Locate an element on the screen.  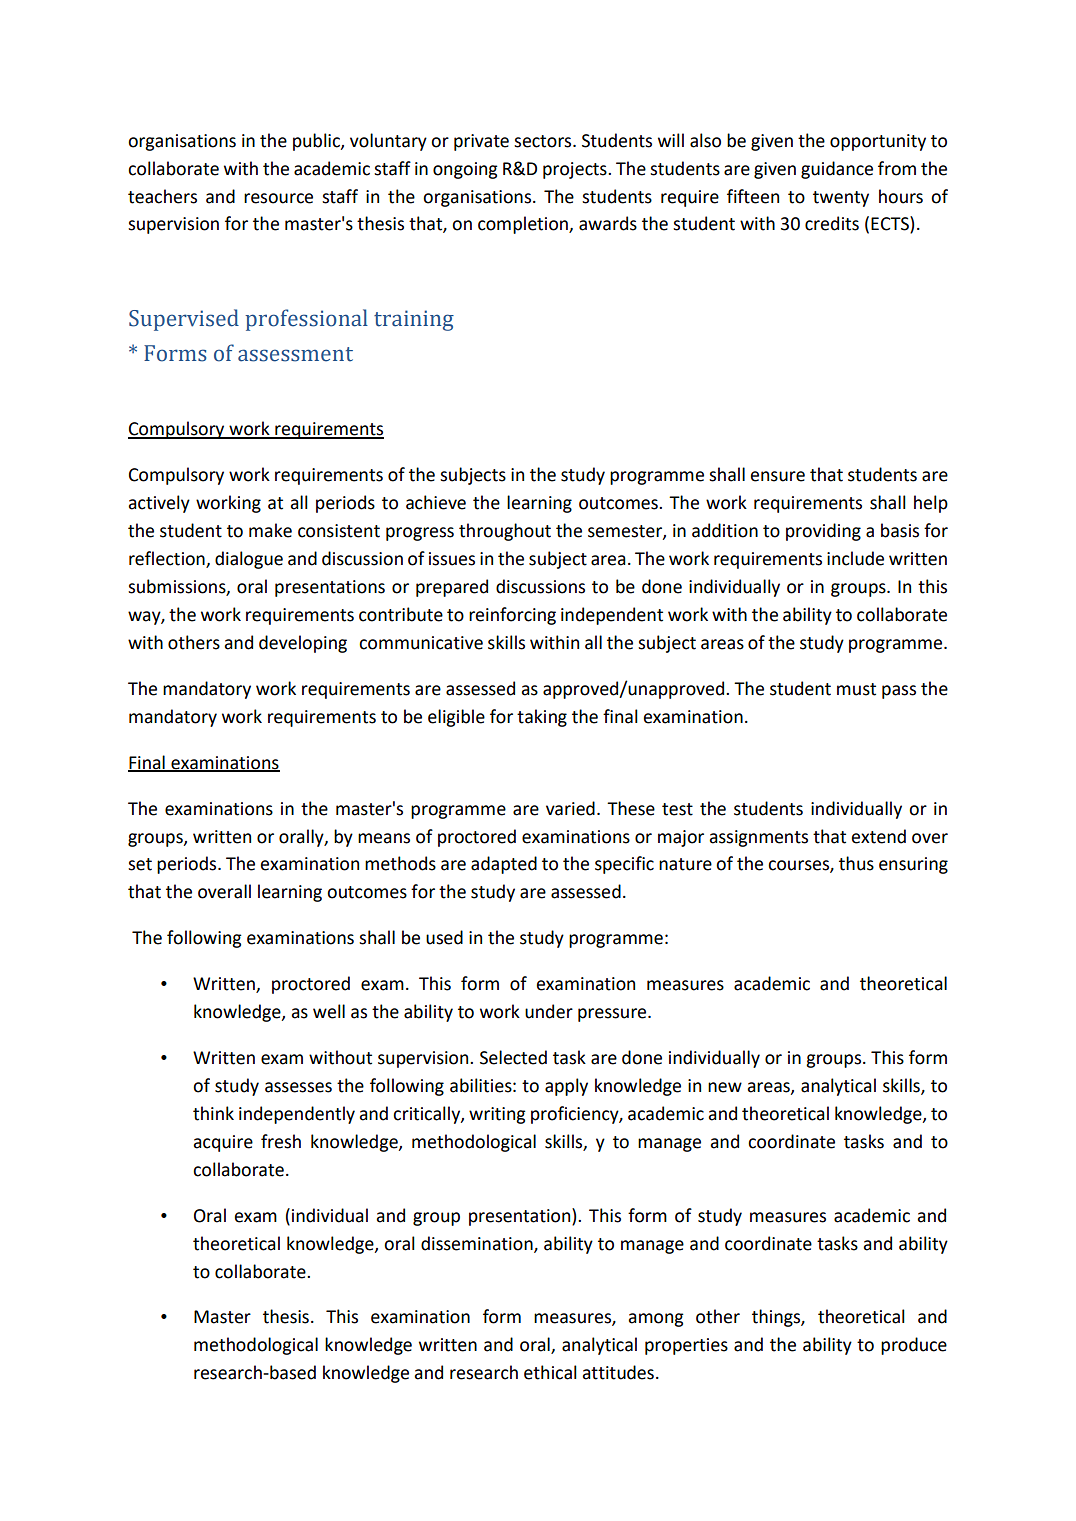
must is located at coordinates (856, 689).
